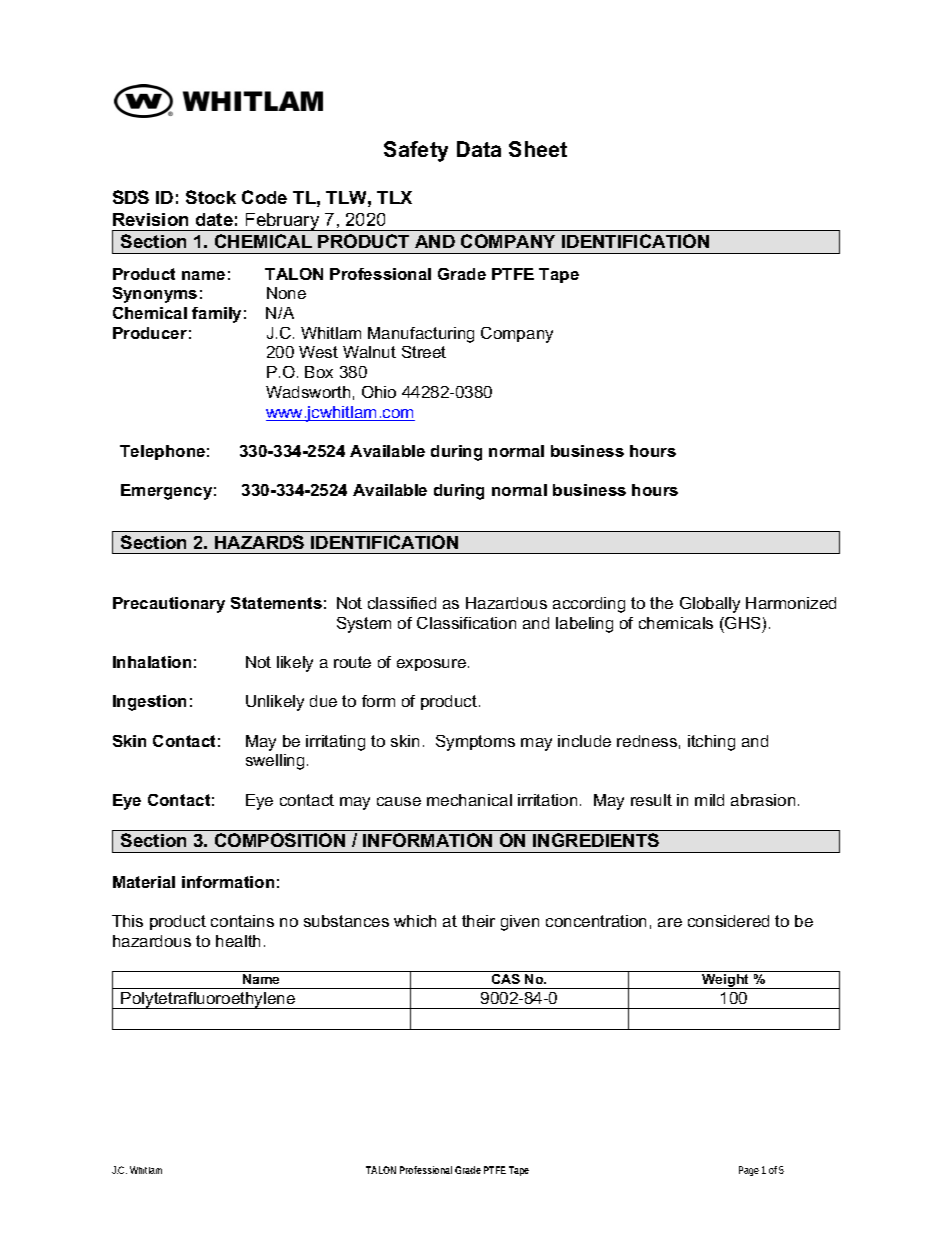 Image resolution: width=952 pixels, height=1233 pixels. I want to click on Stock, so click(211, 197).
